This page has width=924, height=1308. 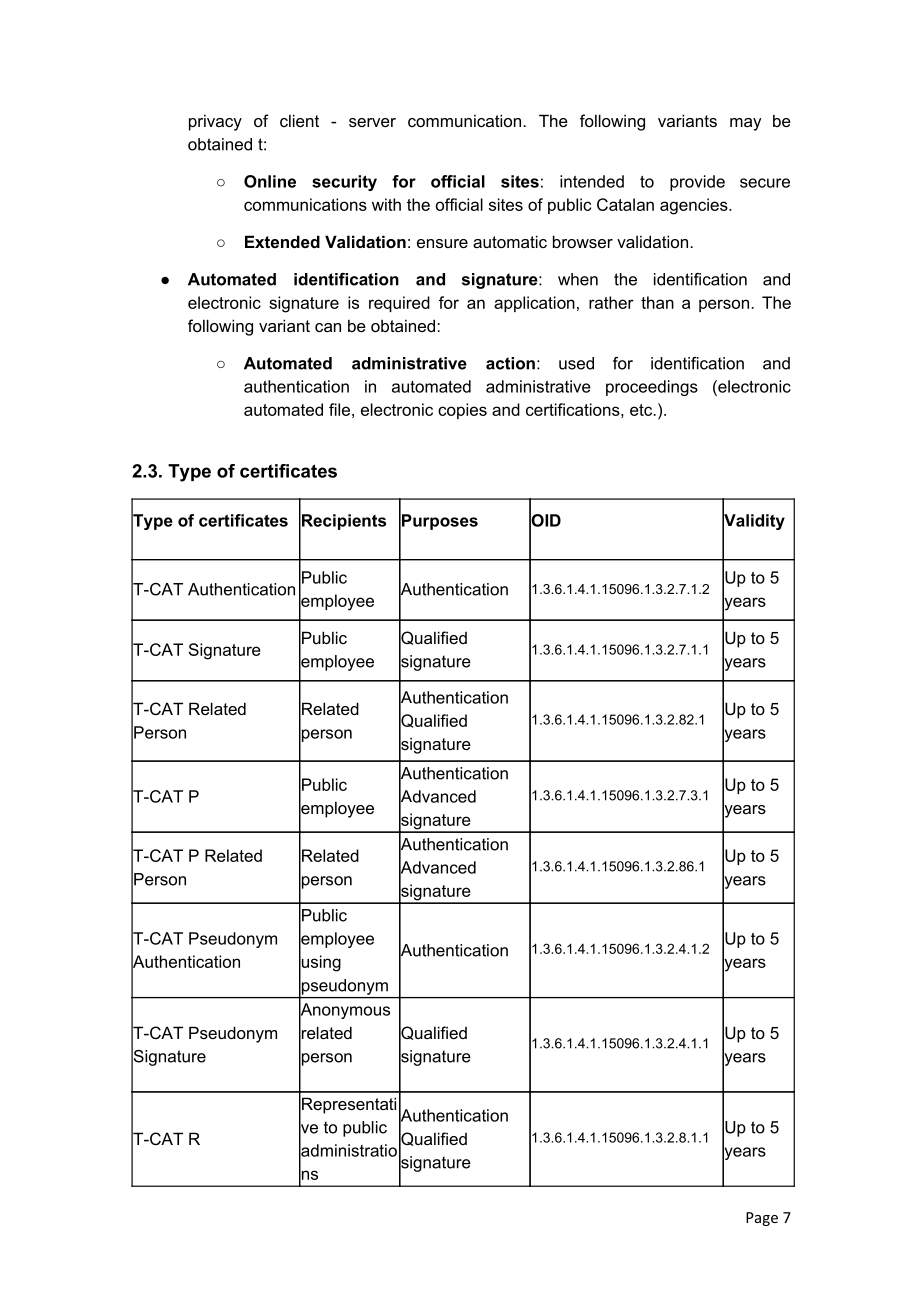 I want to click on provide, so click(x=697, y=183).
